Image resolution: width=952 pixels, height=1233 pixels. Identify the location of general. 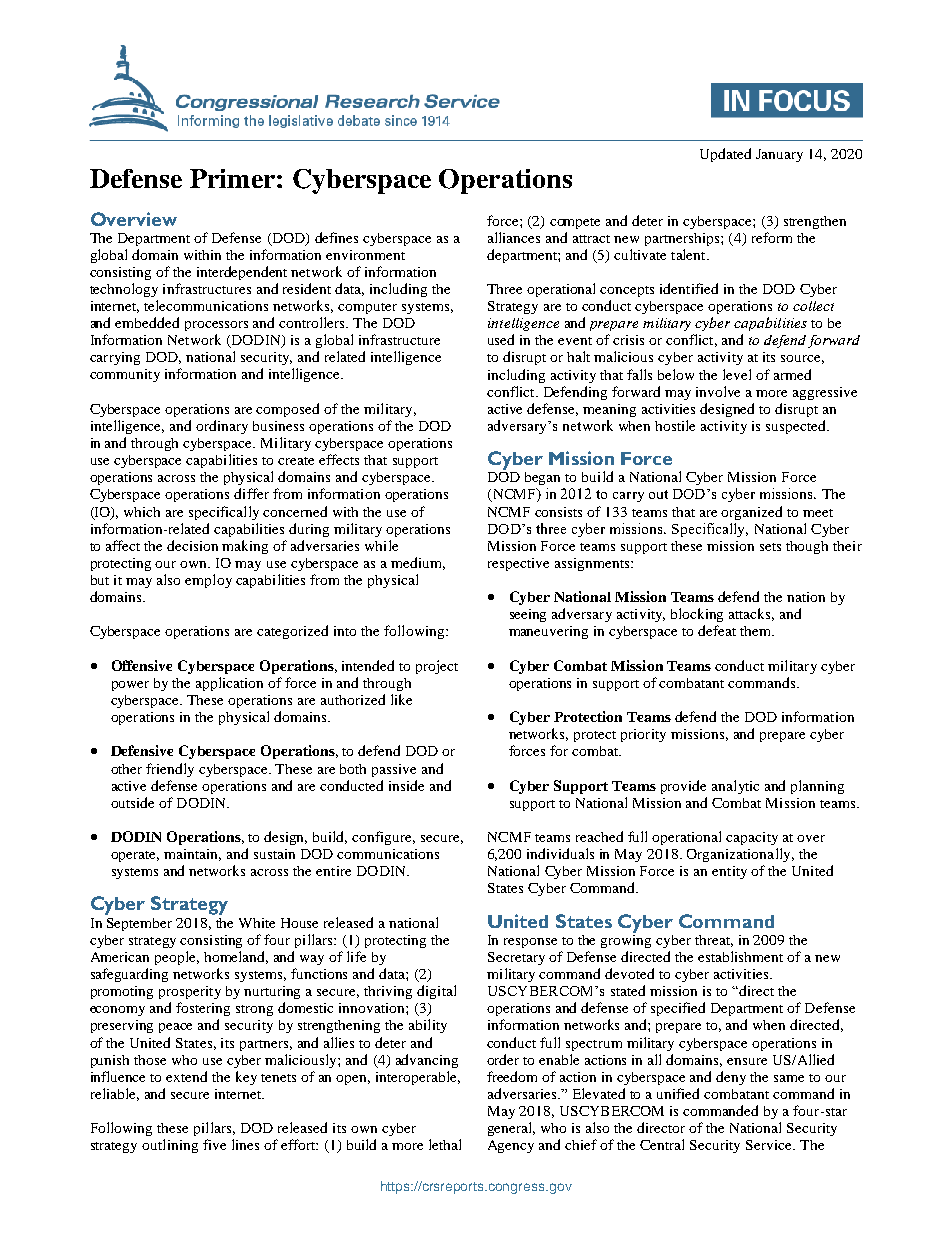
(511, 1129).
